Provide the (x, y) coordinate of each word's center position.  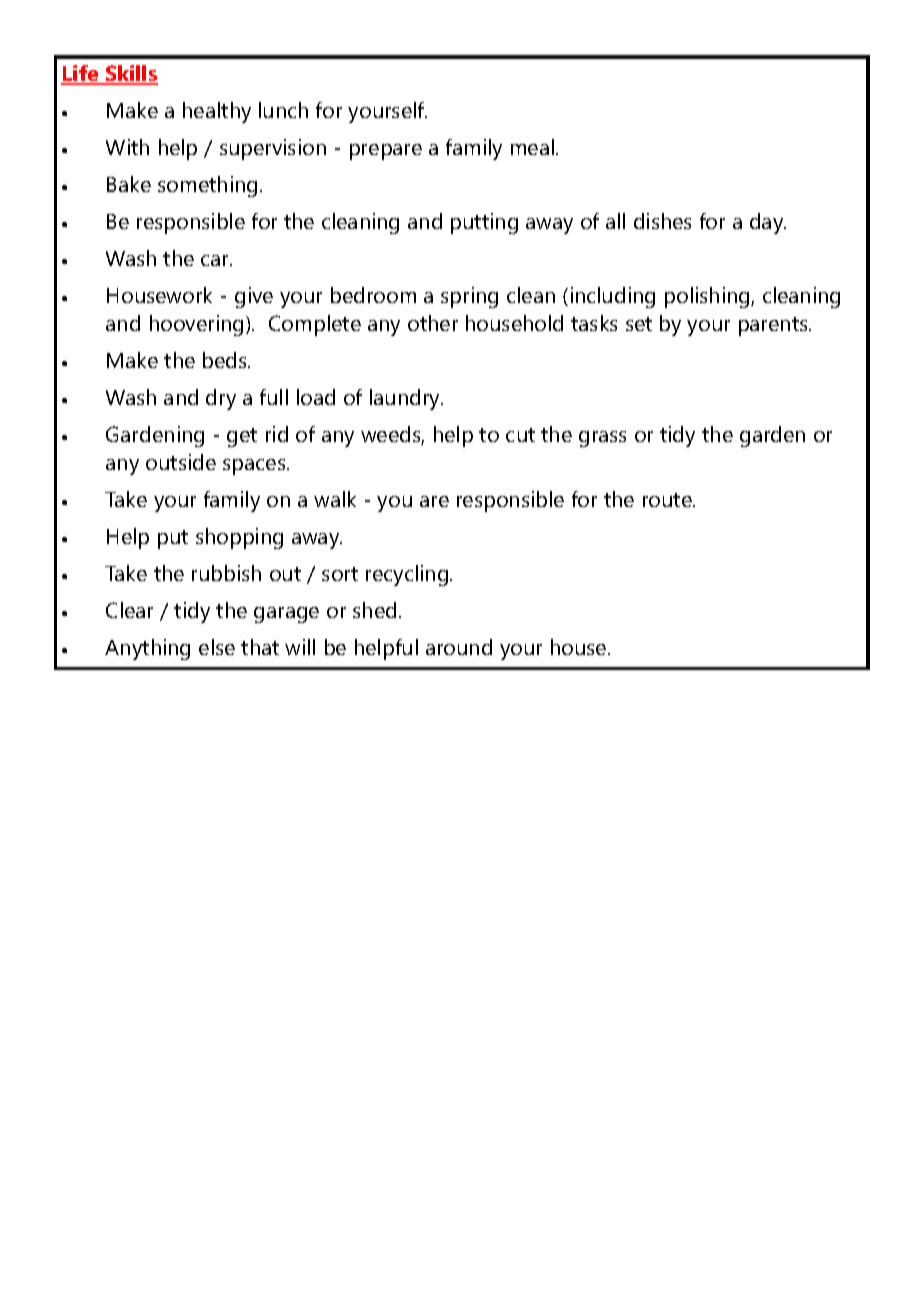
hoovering (196, 325)
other (433, 323)
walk (335, 499)
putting (484, 223)
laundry (406, 399)
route (668, 500)
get (242, 437)
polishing (708, 297)
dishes (662, 221)
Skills (131, 74)
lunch (283, 110)
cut (520, 435)
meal (532, 147)
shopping (239, 538)
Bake (129, 184)
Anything (147, 649)
